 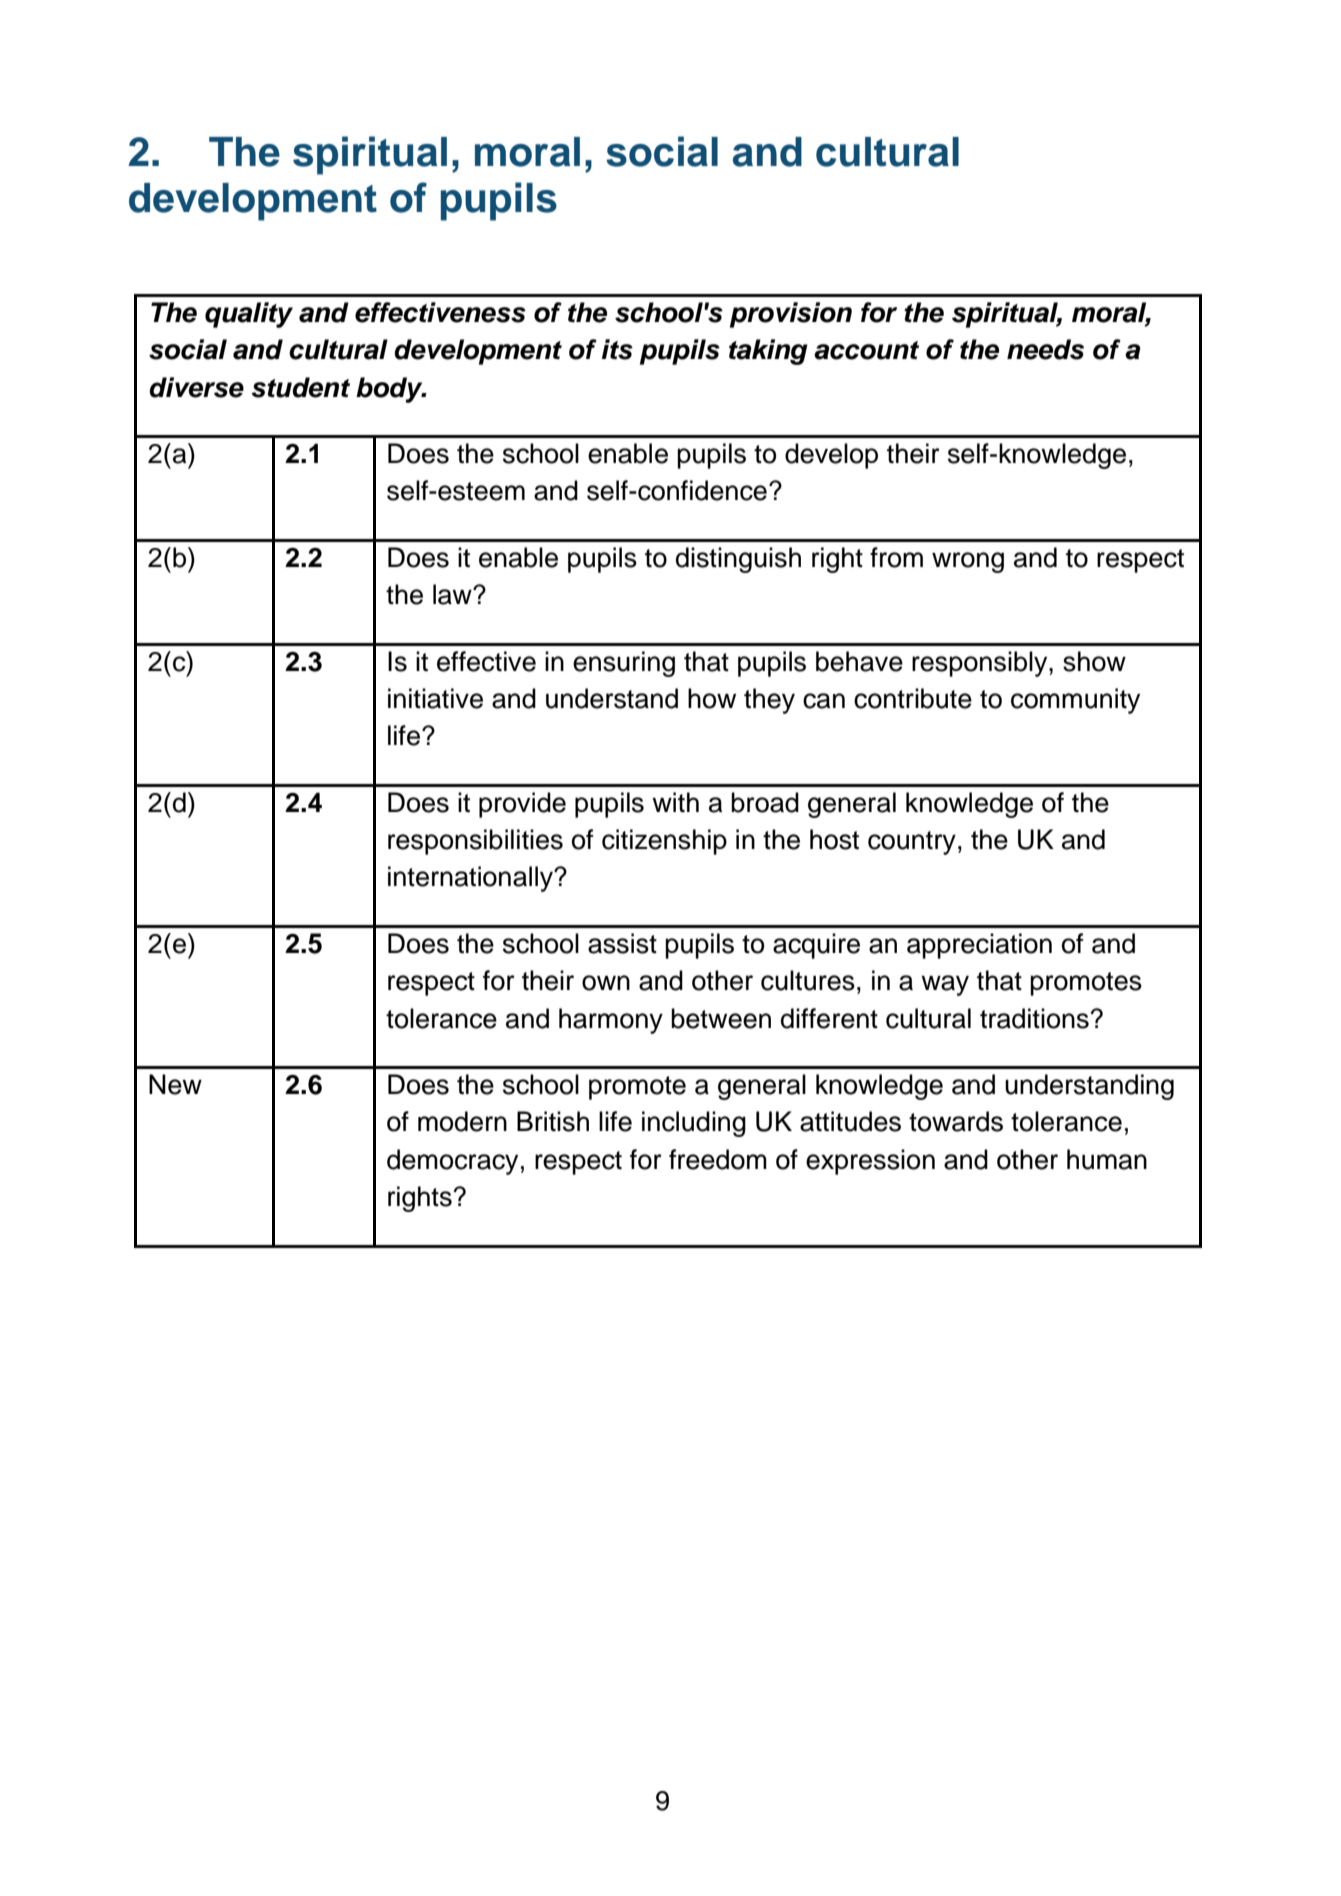 I want to click on its, so click(x=617, y=349).
